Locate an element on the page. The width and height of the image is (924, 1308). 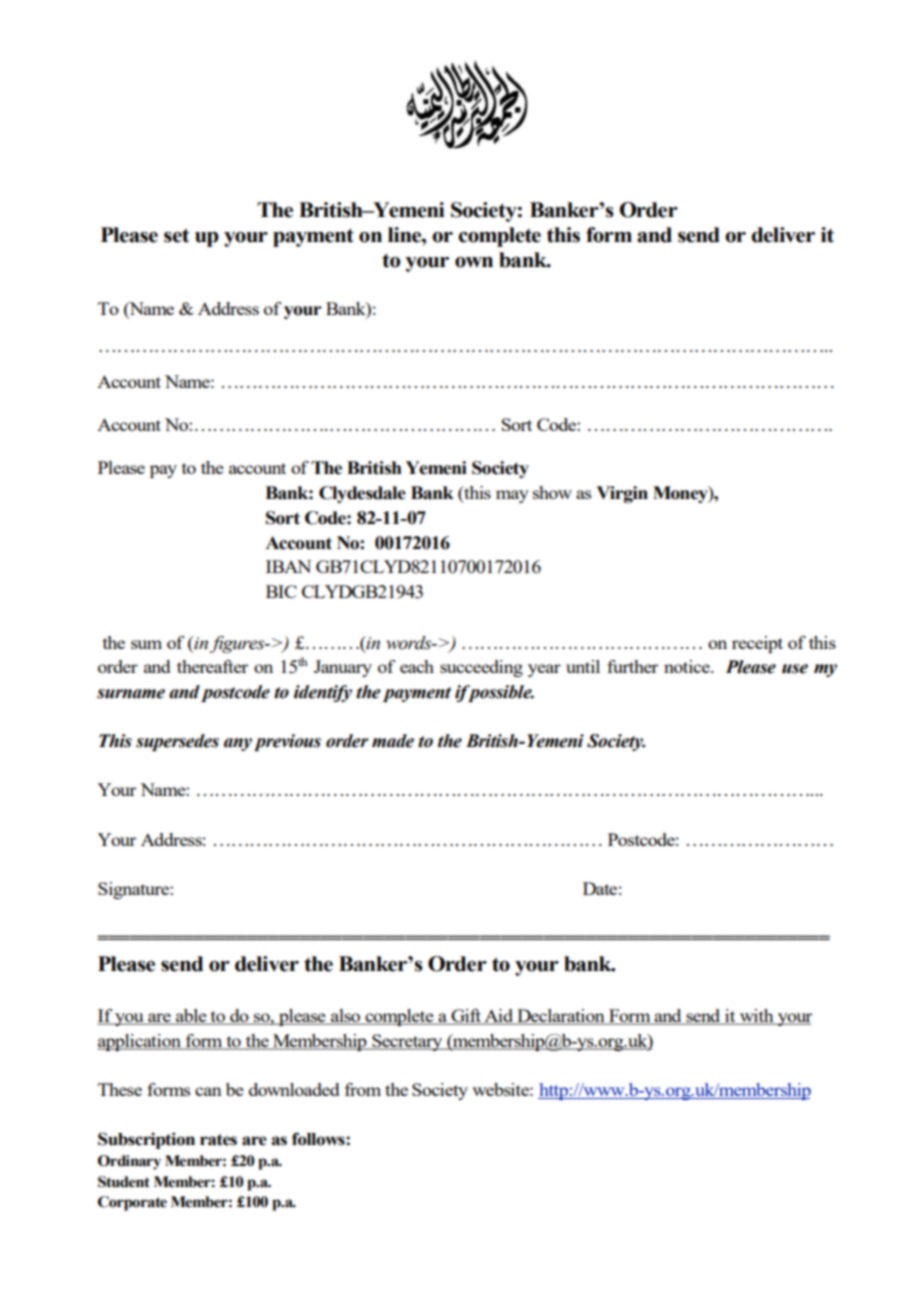
may is located at coordinates (512, 496).
